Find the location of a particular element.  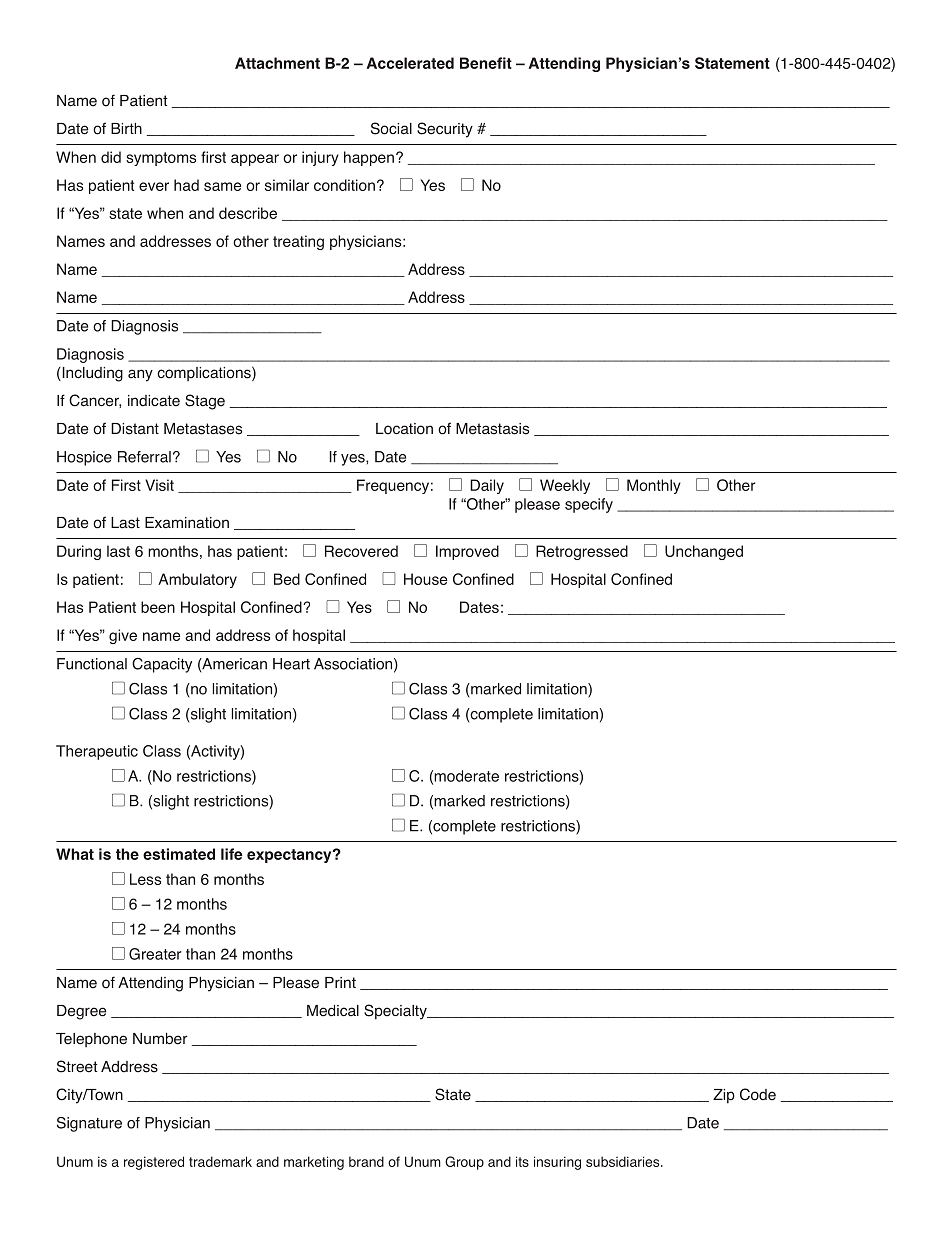

Unchanged is located at coordinates (704, 552).
